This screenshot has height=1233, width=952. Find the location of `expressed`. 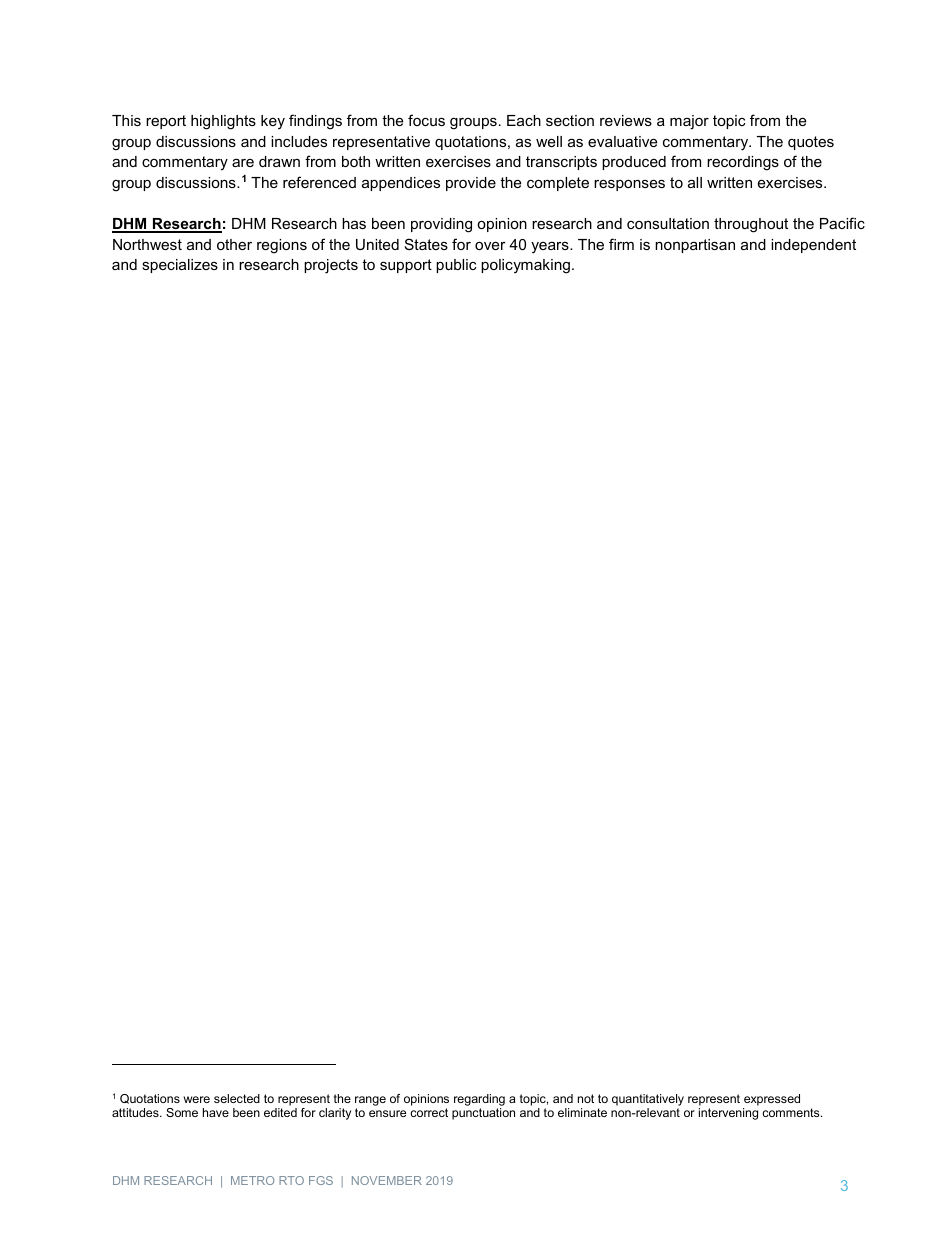

expressed is located at coordinates (771, 1101).
